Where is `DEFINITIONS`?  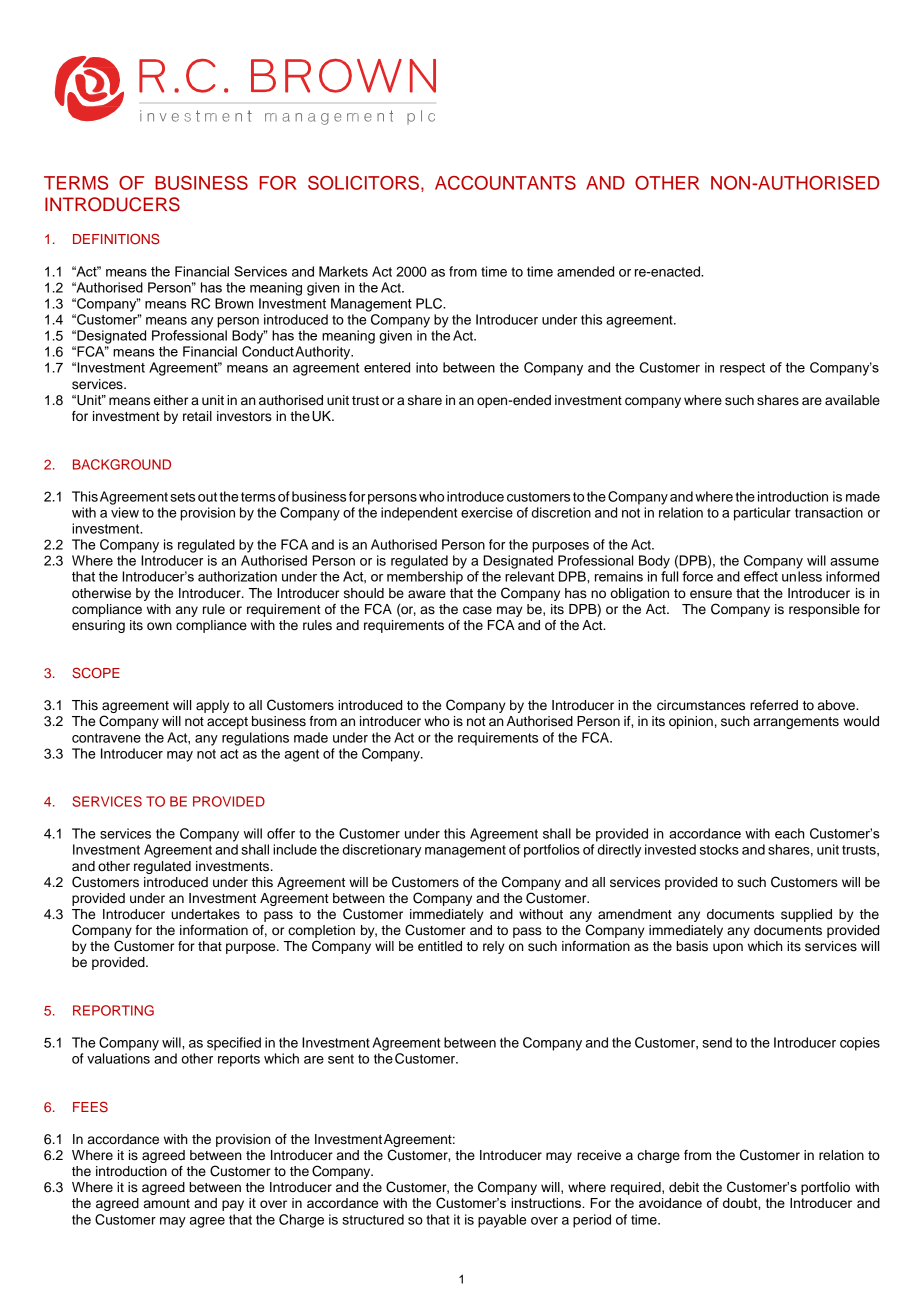
DEFINITIONS is located at coordinates (116, 239).
